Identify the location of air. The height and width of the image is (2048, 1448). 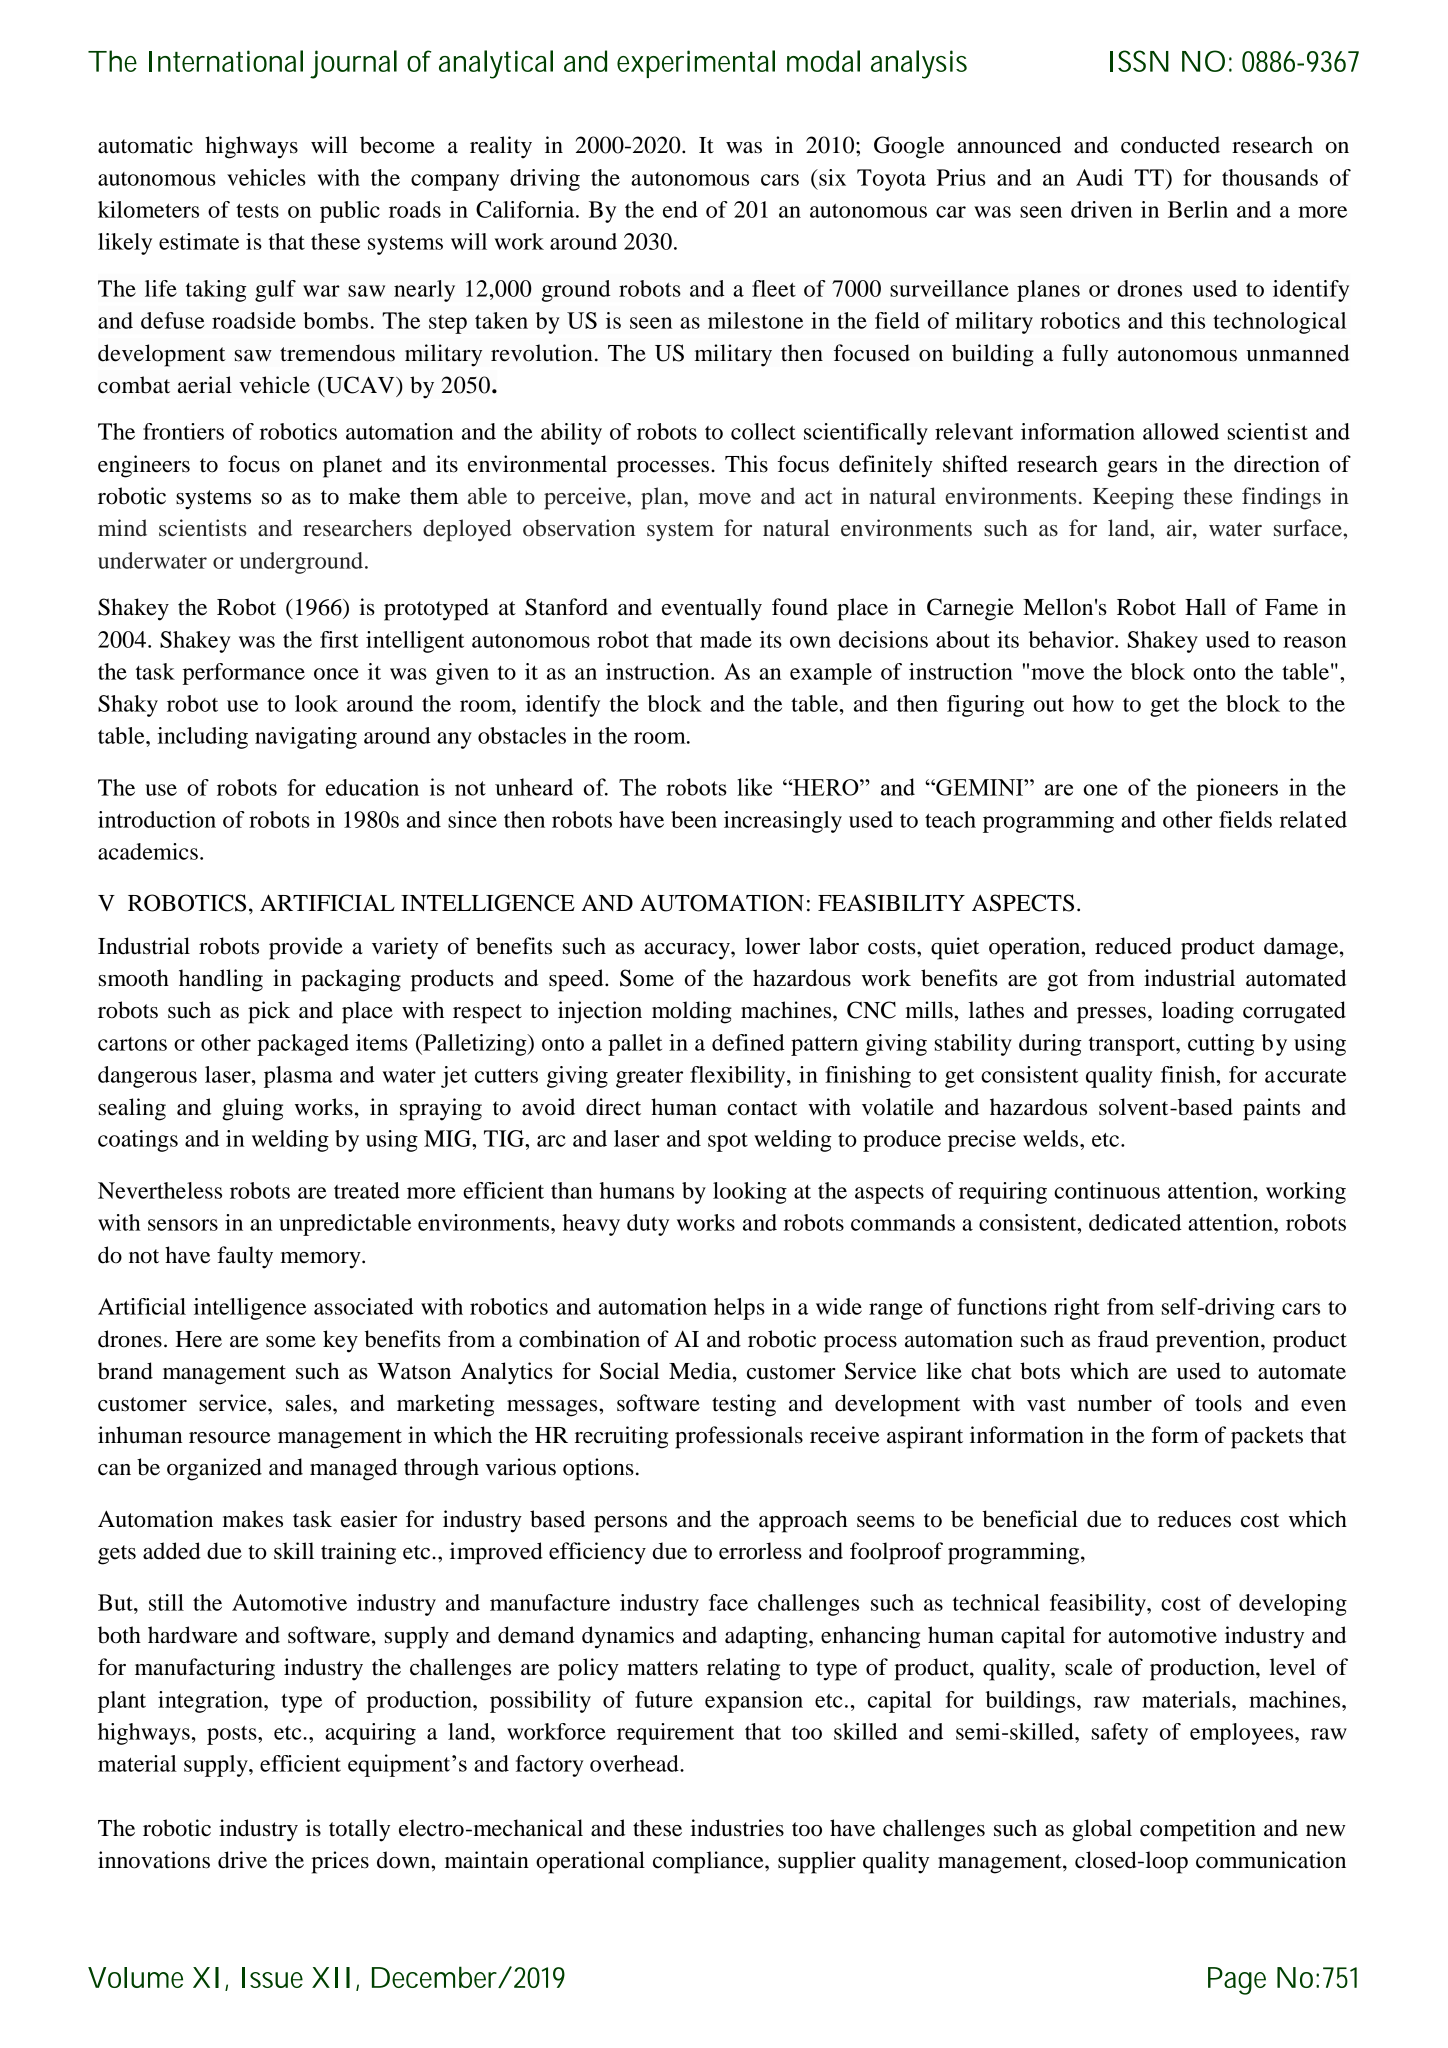
(1180, 528).
